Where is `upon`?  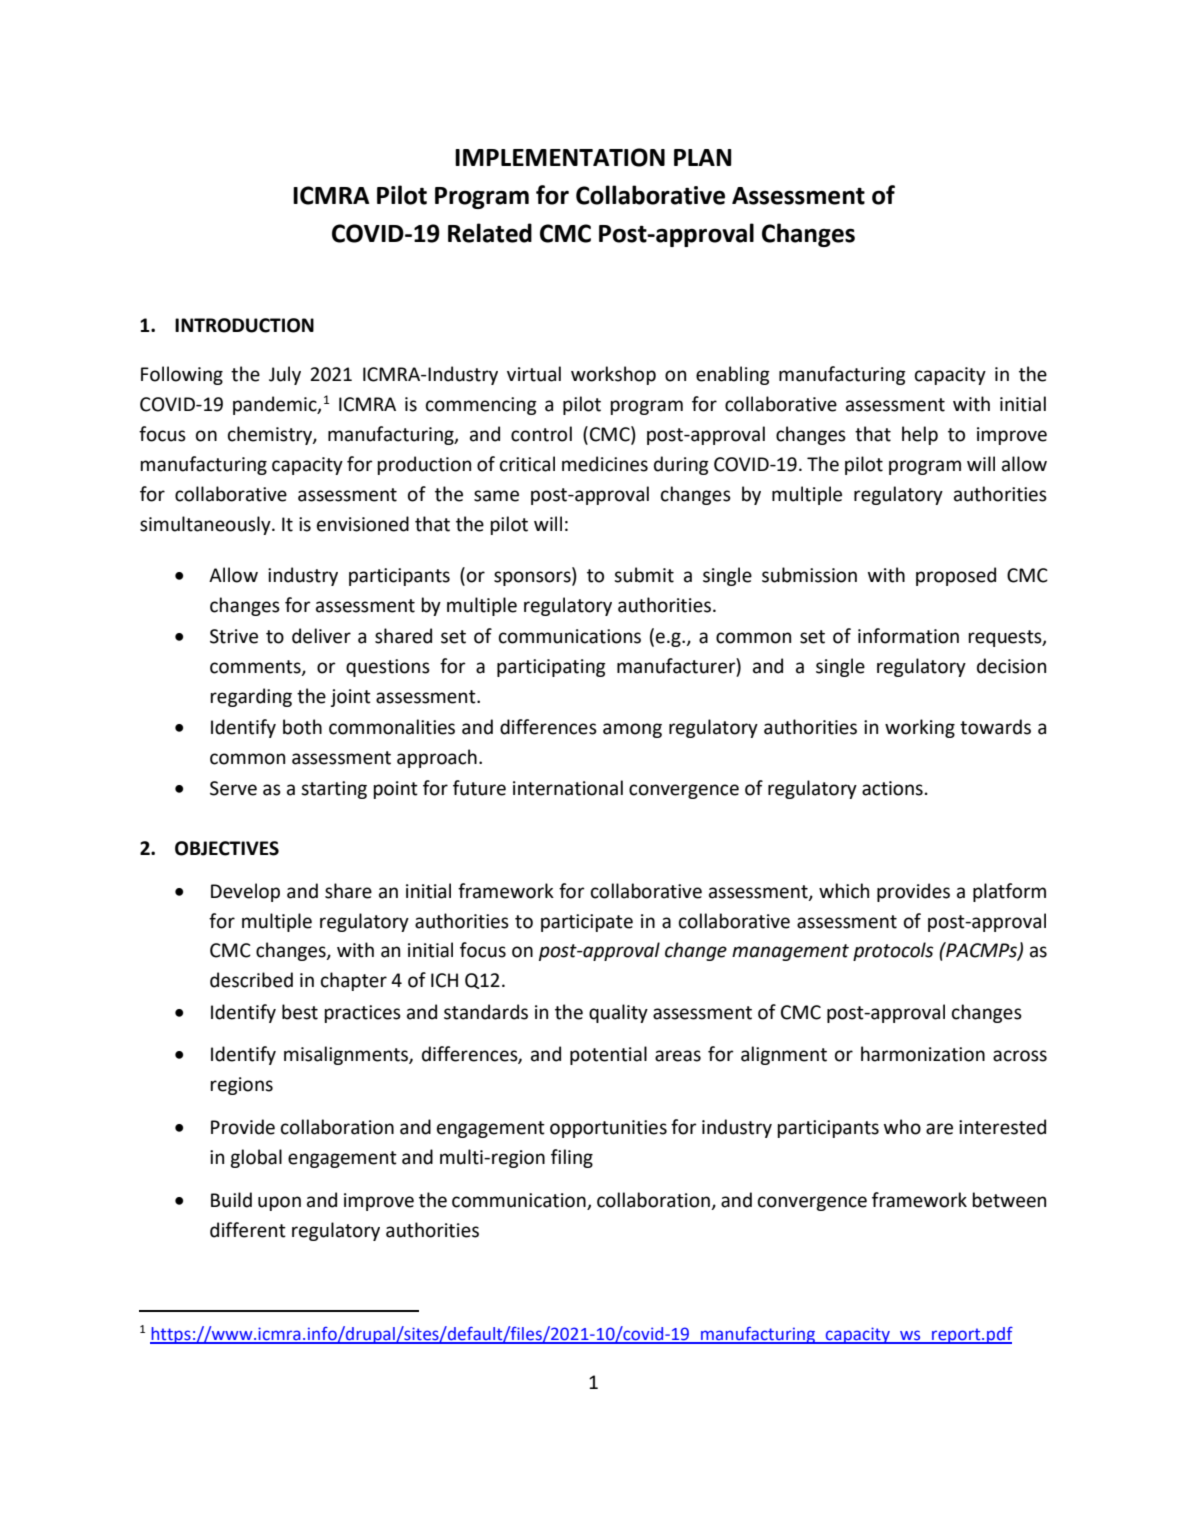
upon is located at coordinates (279, 1203).
